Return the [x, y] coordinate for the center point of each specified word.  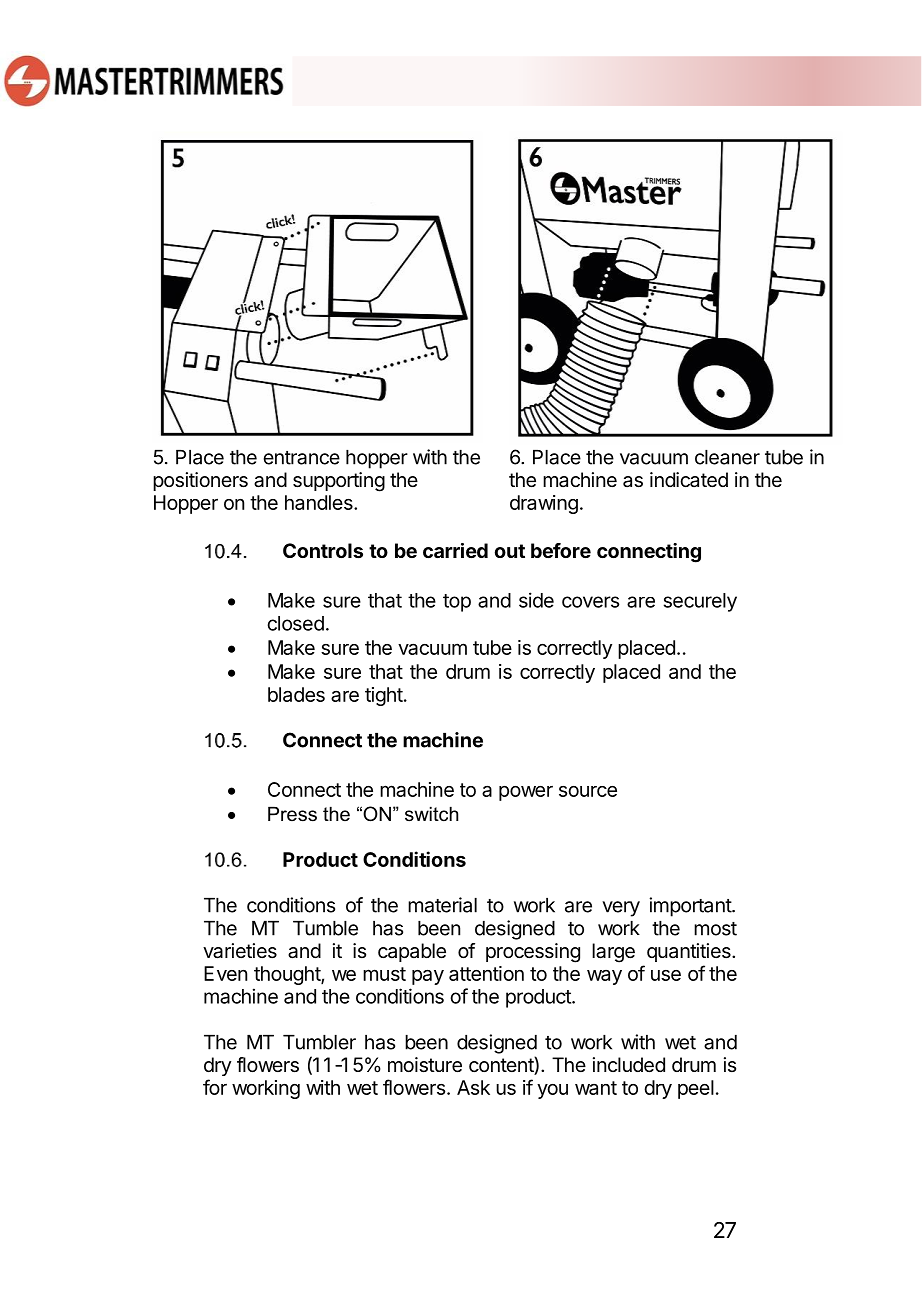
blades [296, 694]
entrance [302, 458]
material [442, 905]
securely [700, 602]
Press [292, 814]
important [691, 907]
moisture [425, 1065]
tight [384, 696]
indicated [689, 480]
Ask [473, 1087]
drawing [544, 504]
